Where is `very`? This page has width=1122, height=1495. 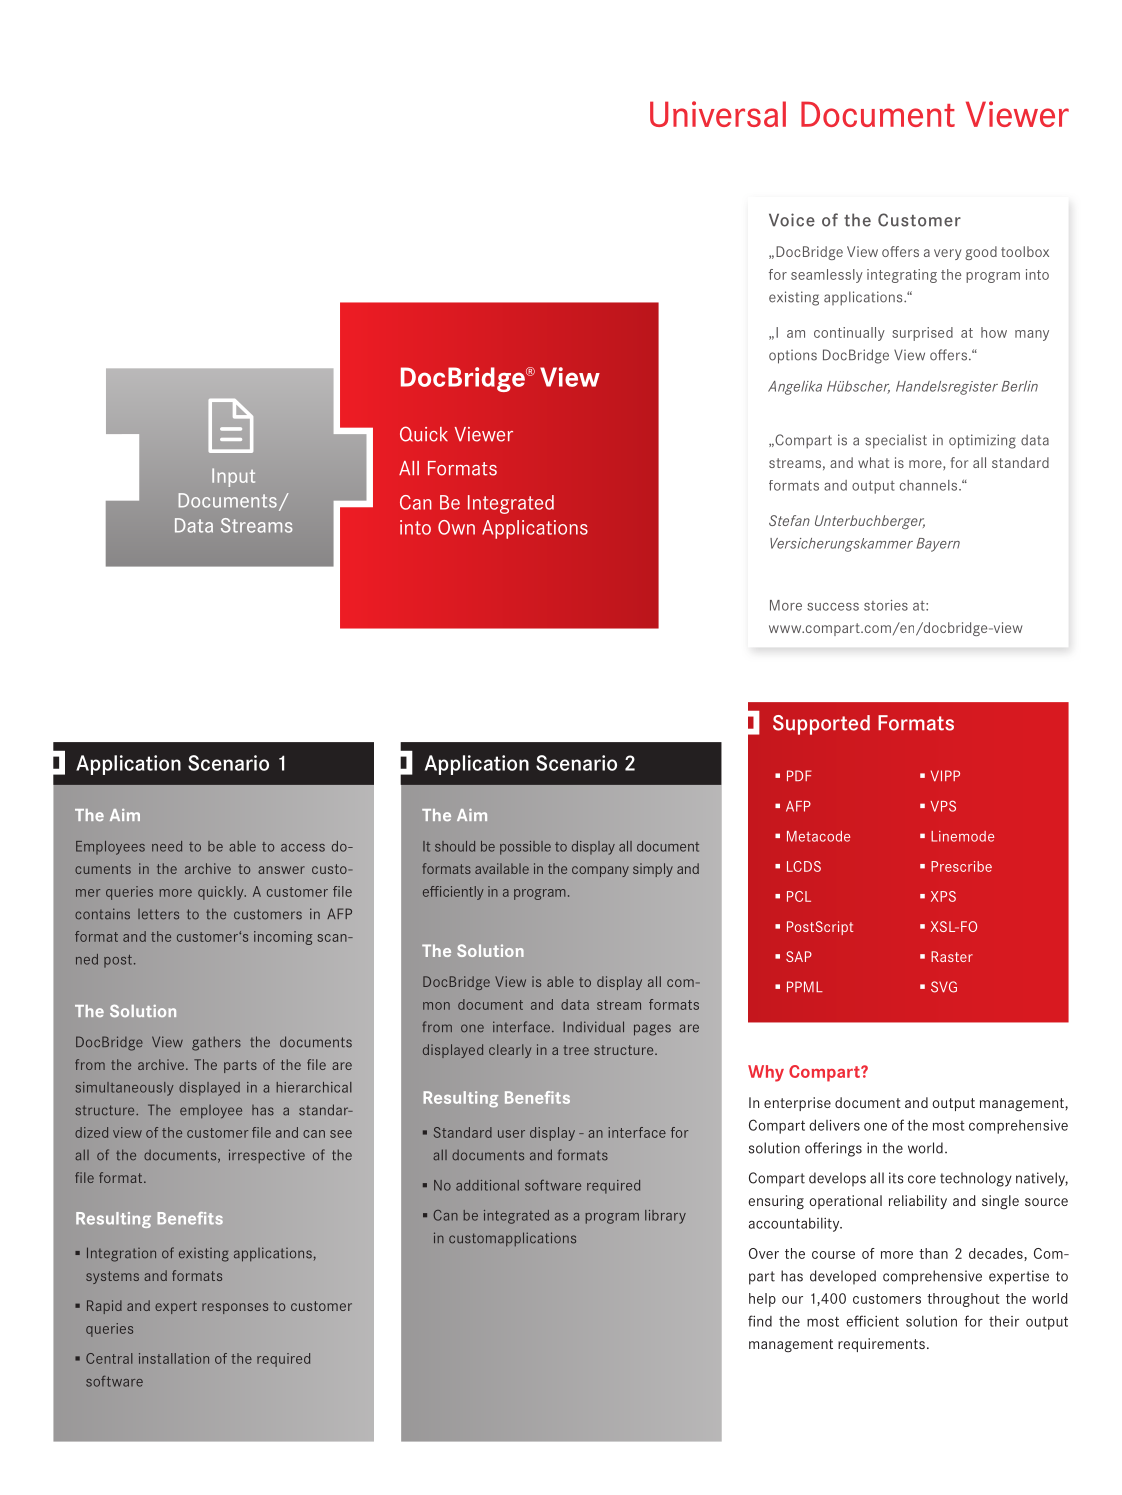 very is located at coordinates (947, 254).
